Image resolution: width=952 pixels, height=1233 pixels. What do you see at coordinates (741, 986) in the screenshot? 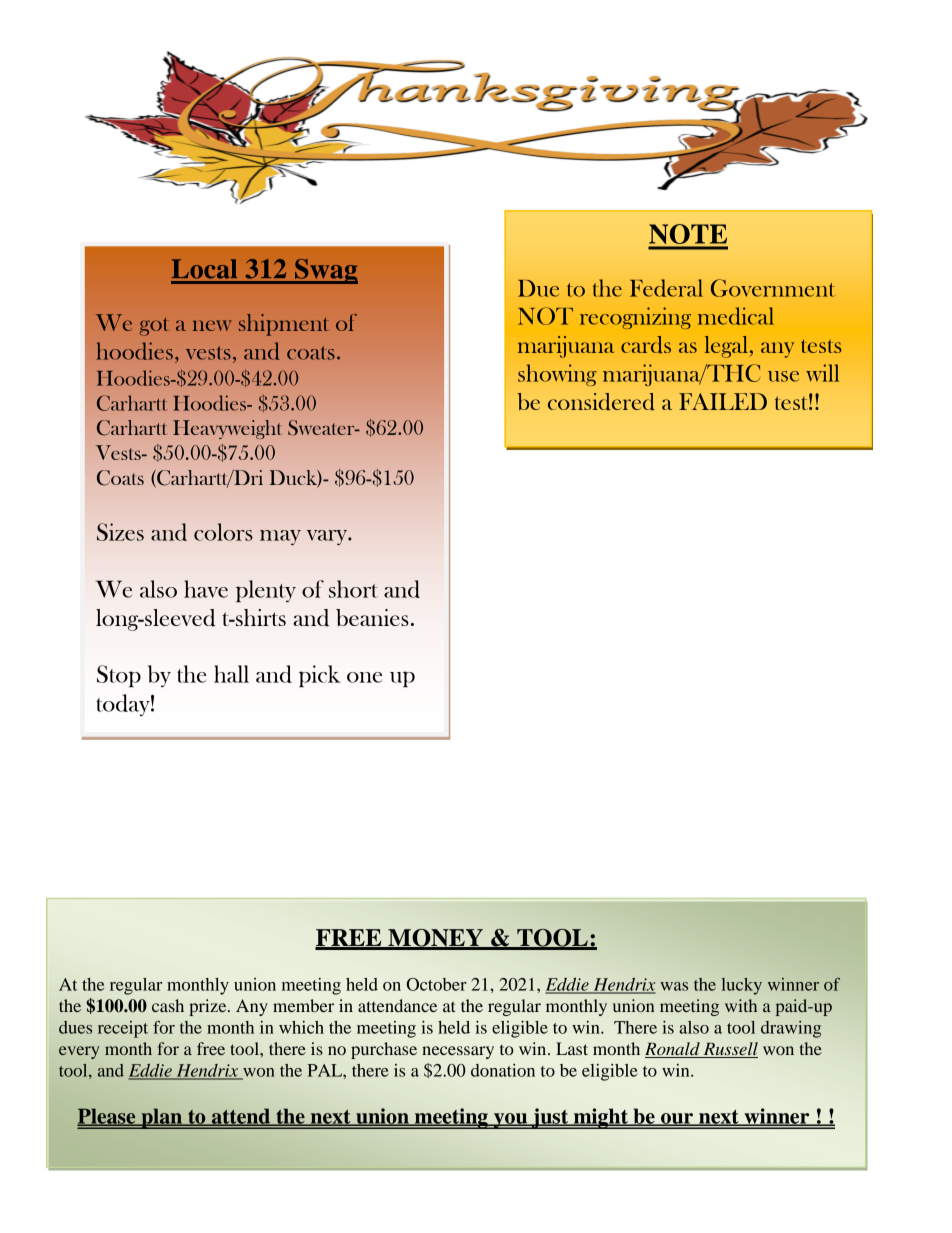
I see `lucky` at bounding box center [741, 986].
